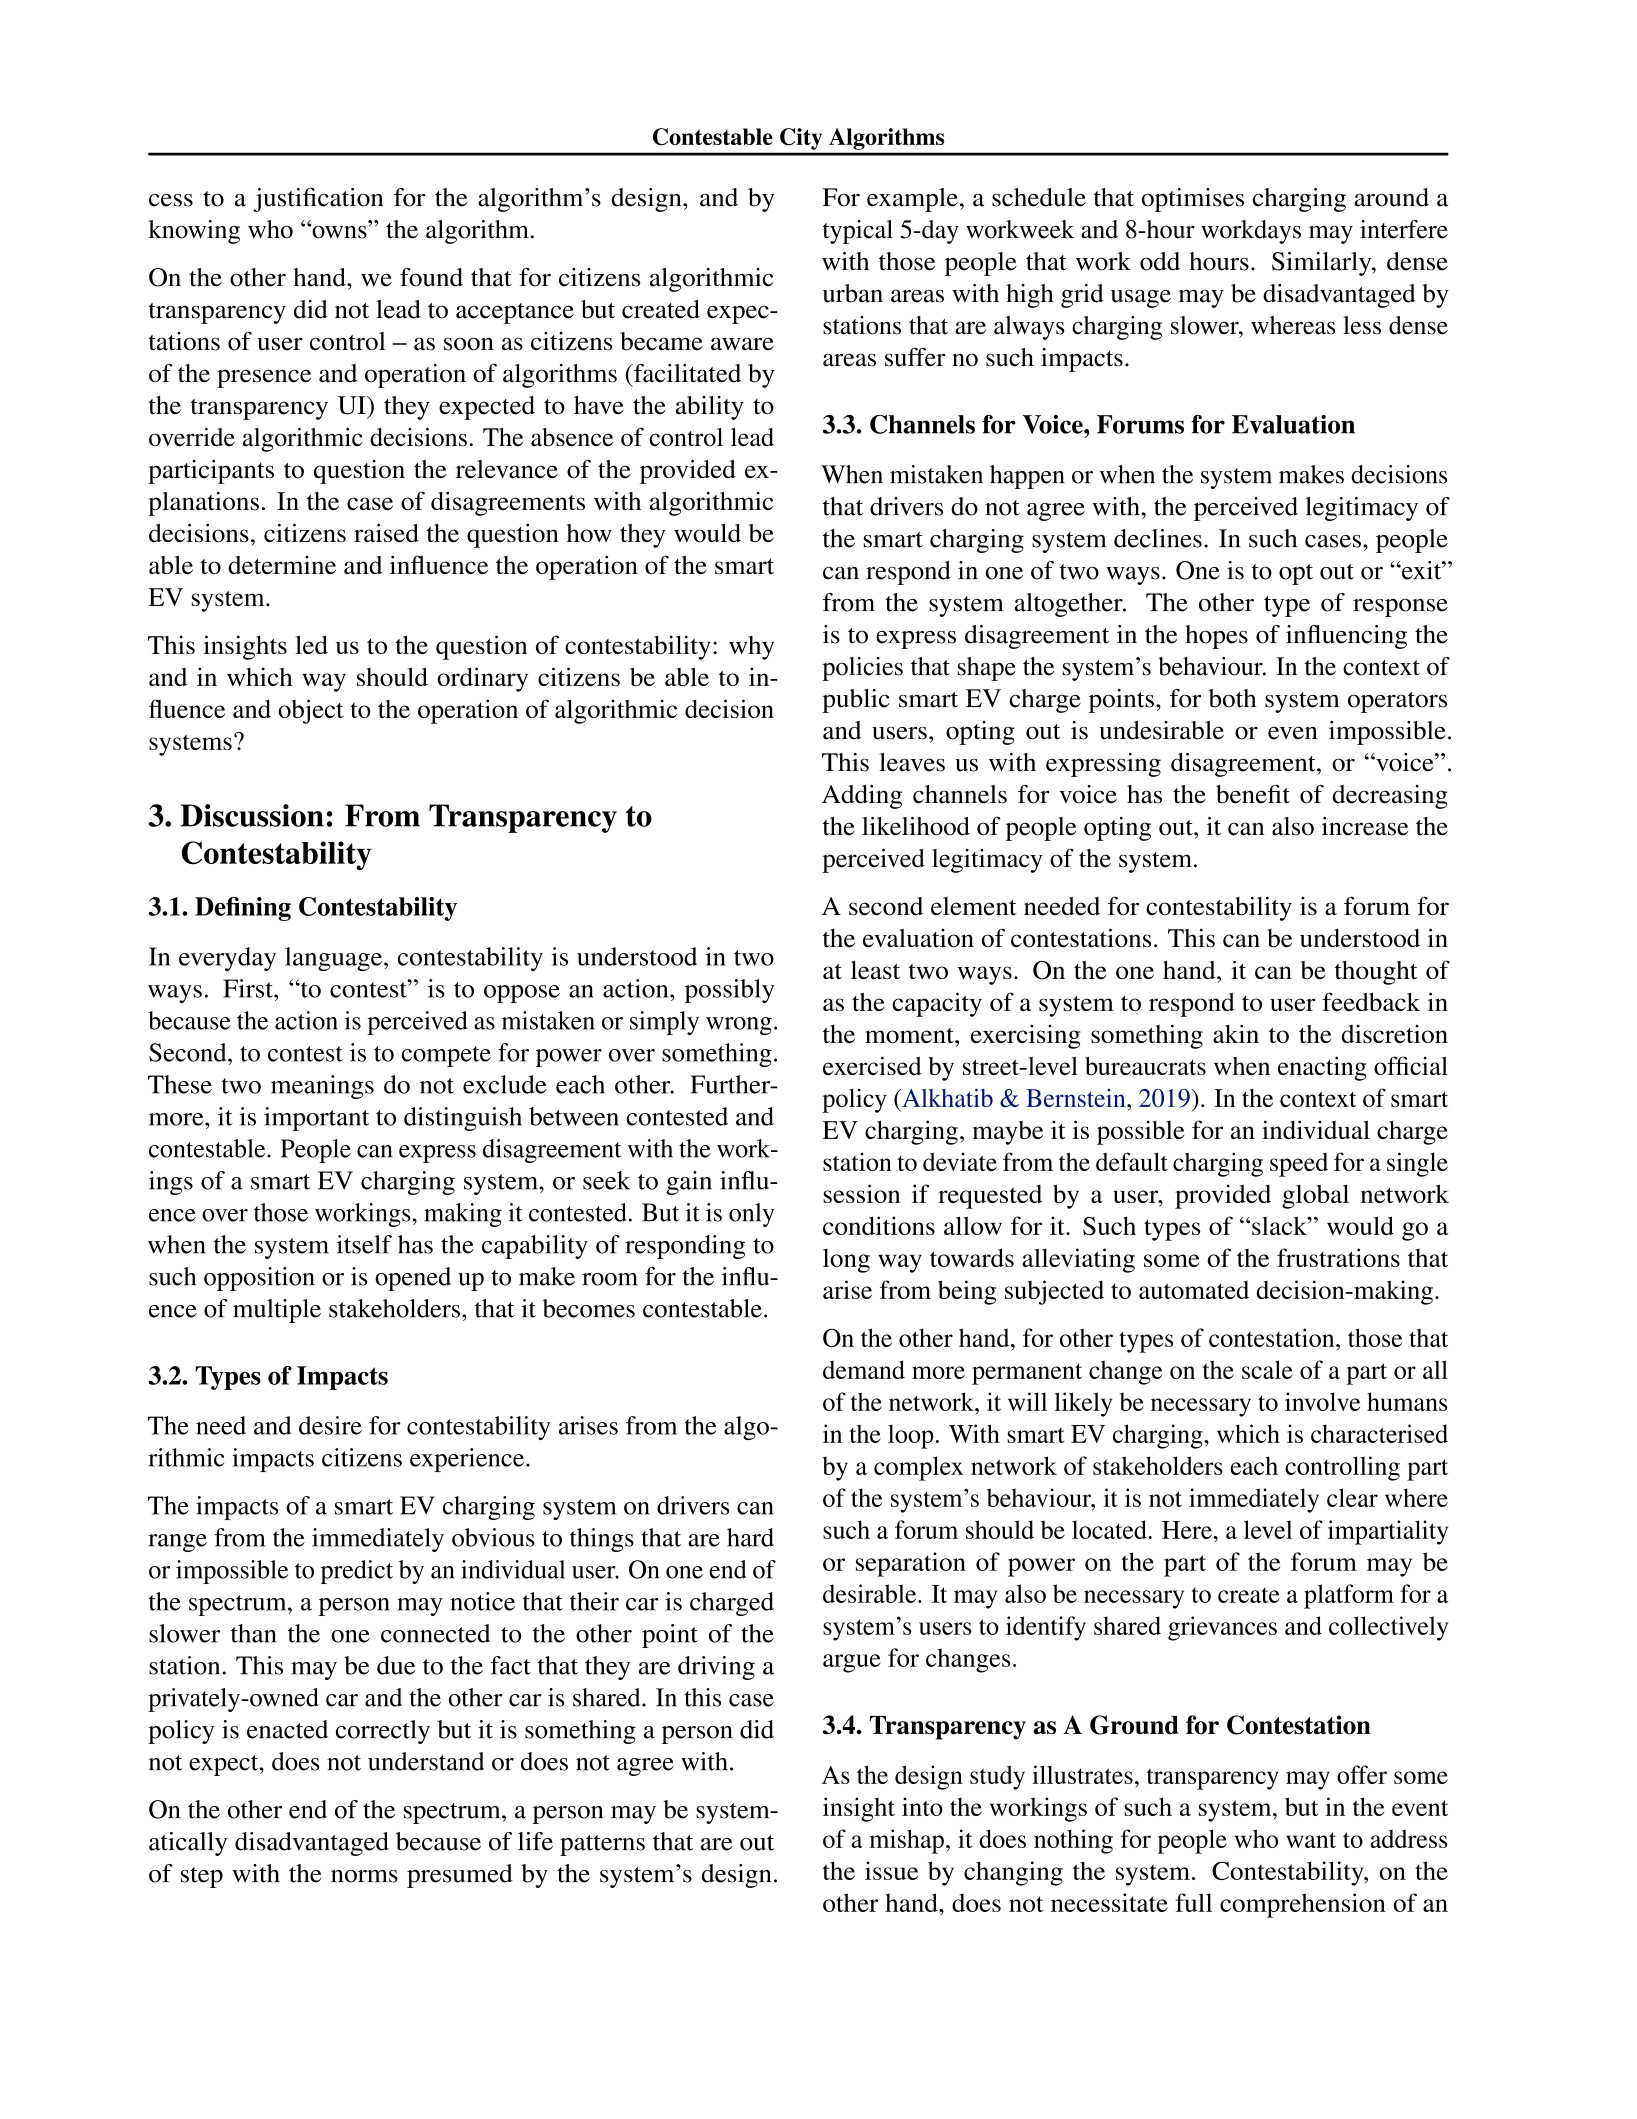 This screenshot has height=2119, width=1637. What do you see at coordinates (1311, 1840) in the screenshot?
I see `want` at bounding box center [1311, 1840].
